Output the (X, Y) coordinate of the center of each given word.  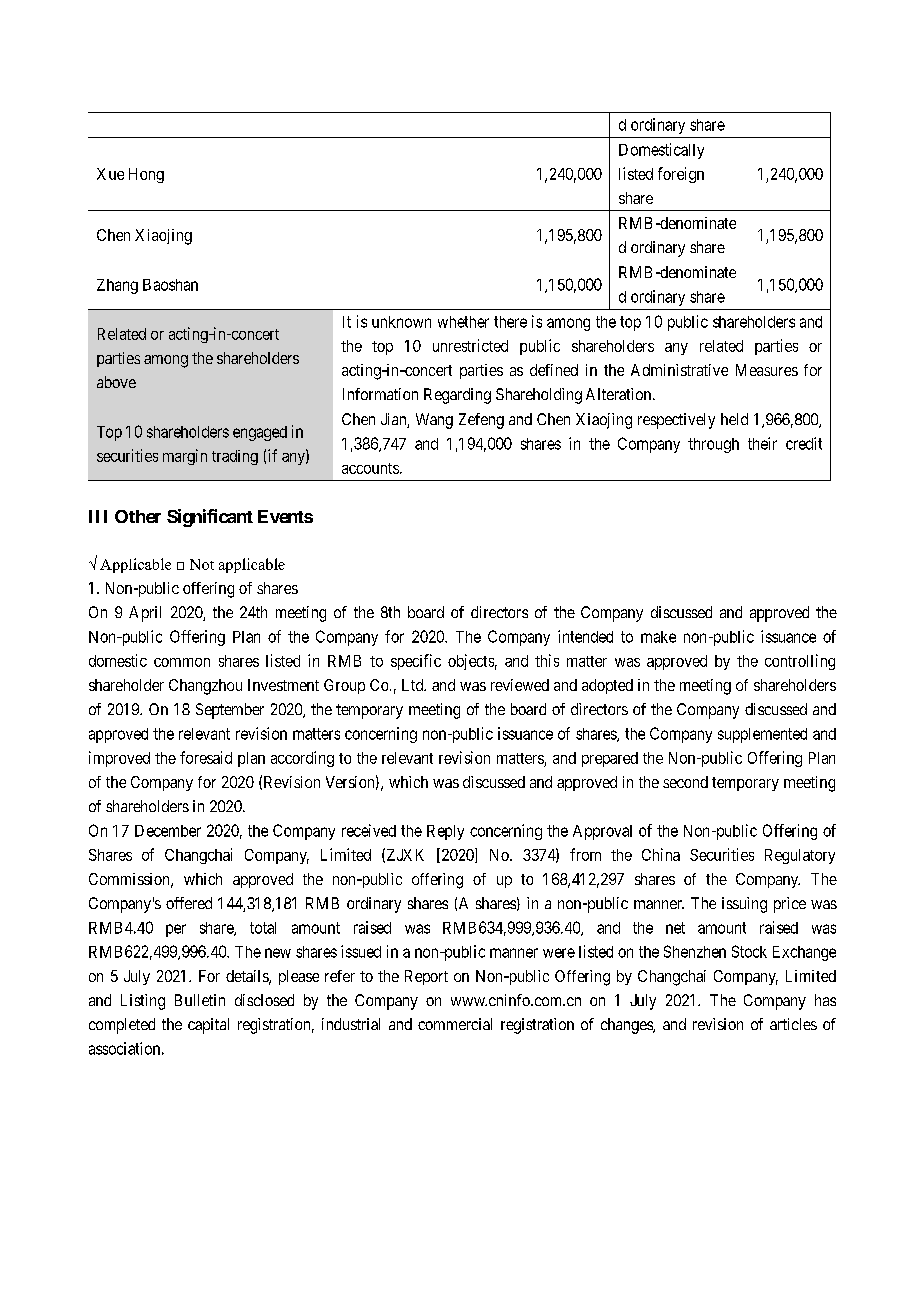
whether (463, 322)
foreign (681, 175)
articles (793, 1024)
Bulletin (200, 1000)
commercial (455, 1024)
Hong (146, 175)
